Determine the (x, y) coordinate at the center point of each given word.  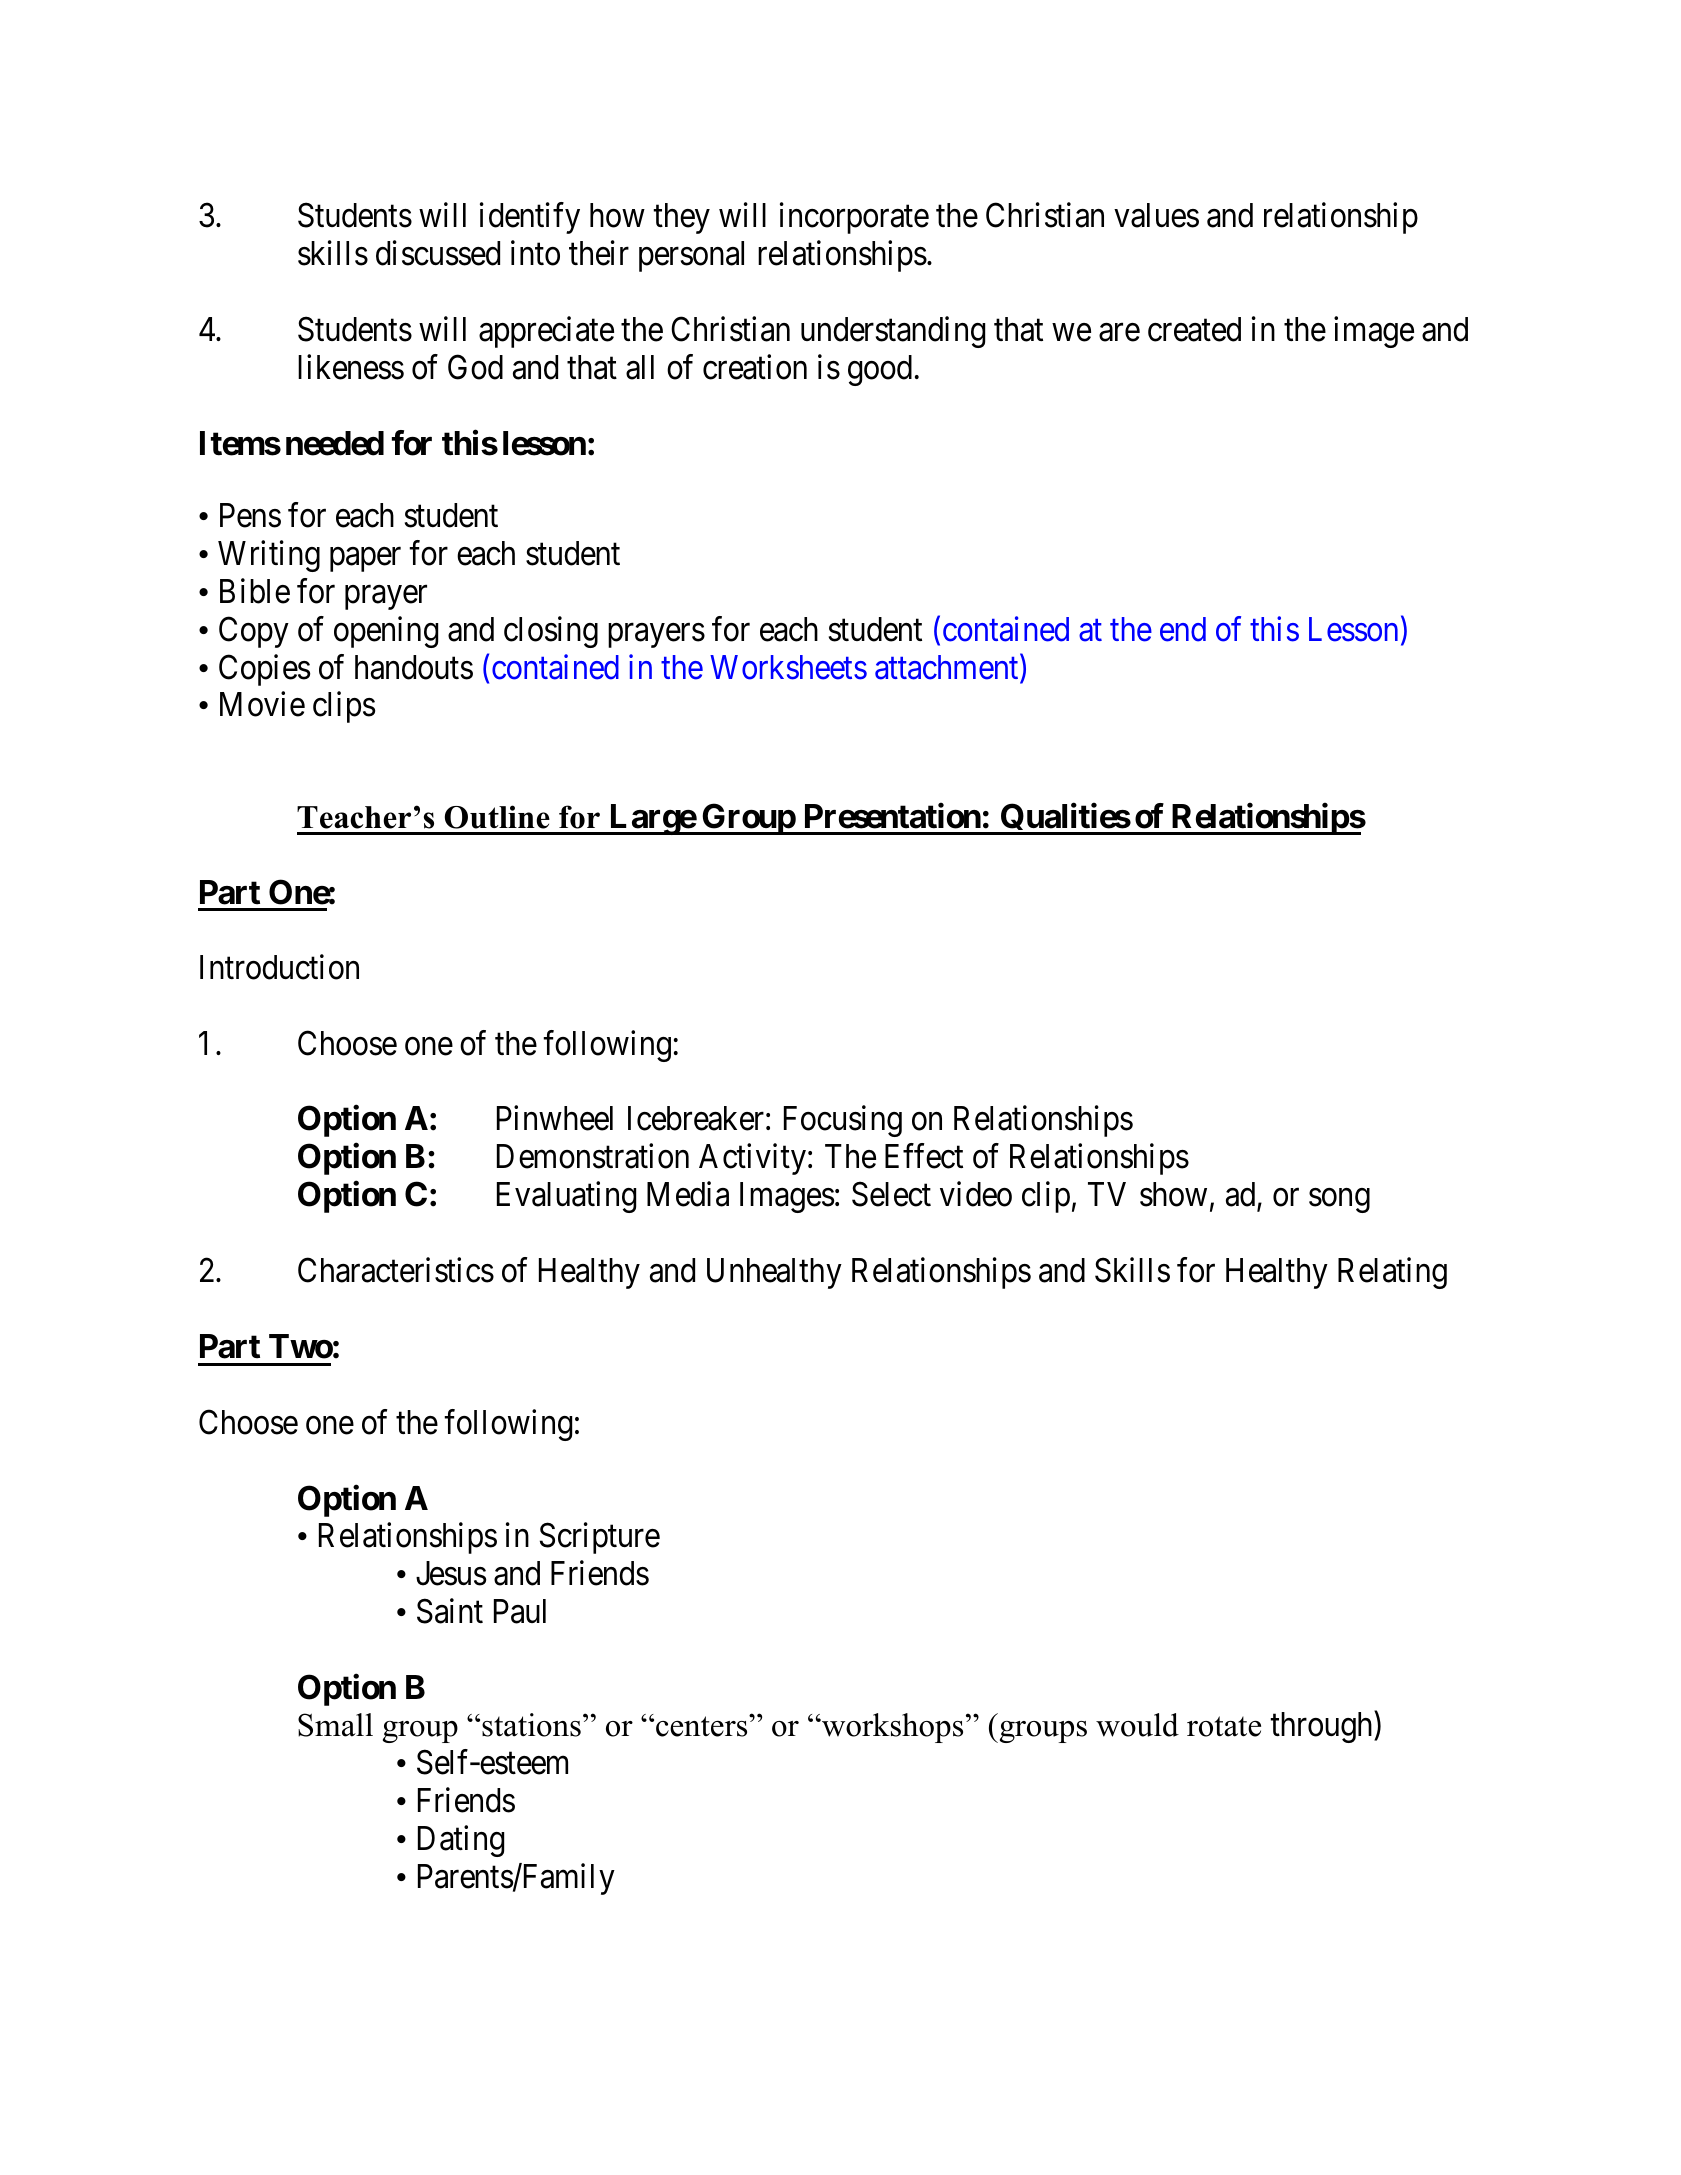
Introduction (279, 967)
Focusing (843, 1121)
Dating (461, 1841)
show (1173, 1194)
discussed (438, 253)
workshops (891, 1728)
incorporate (854, 218)
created (1194, 329)
